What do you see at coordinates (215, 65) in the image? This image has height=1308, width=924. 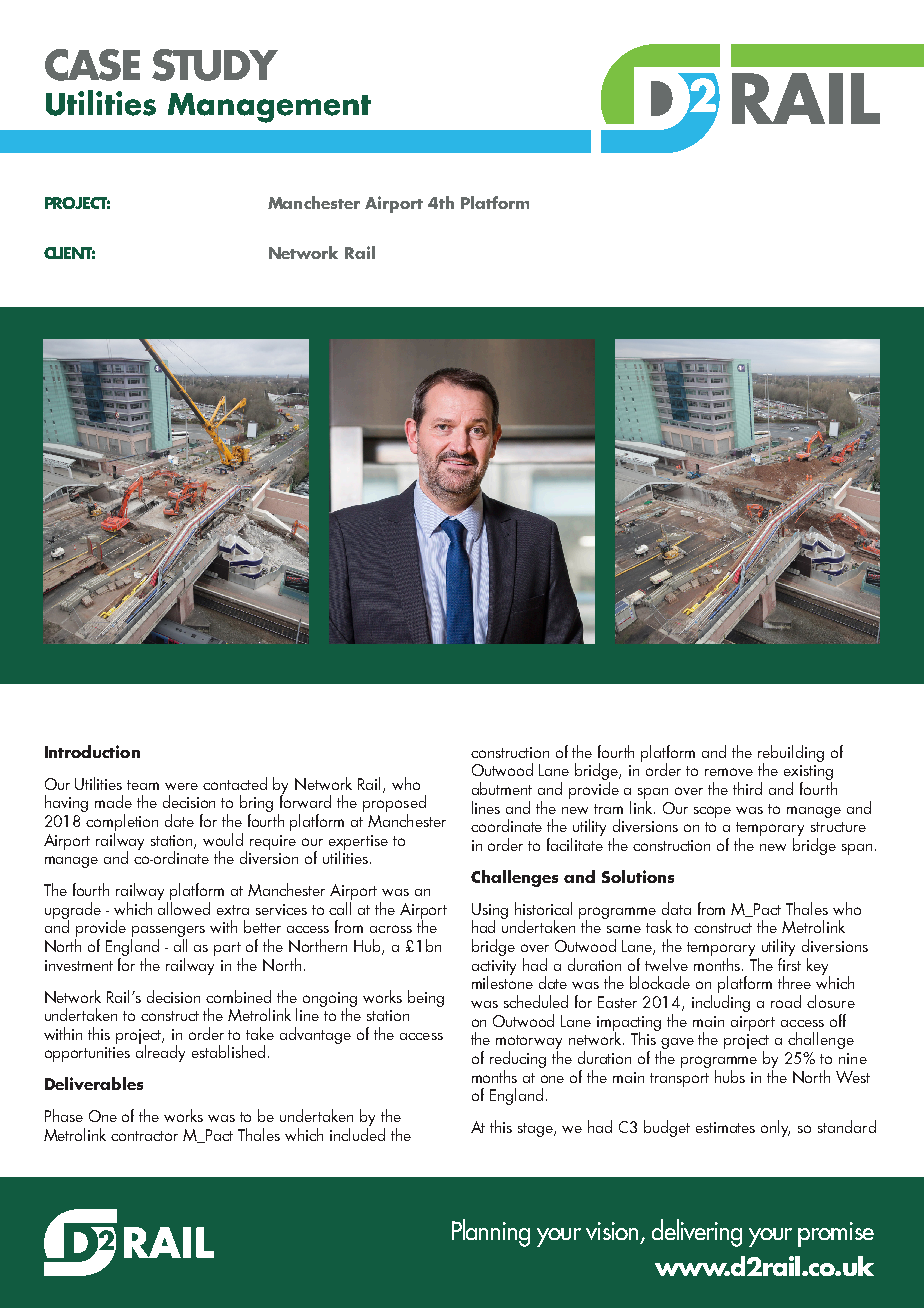 I see `STUDY` at bounding box center [215, 65].
